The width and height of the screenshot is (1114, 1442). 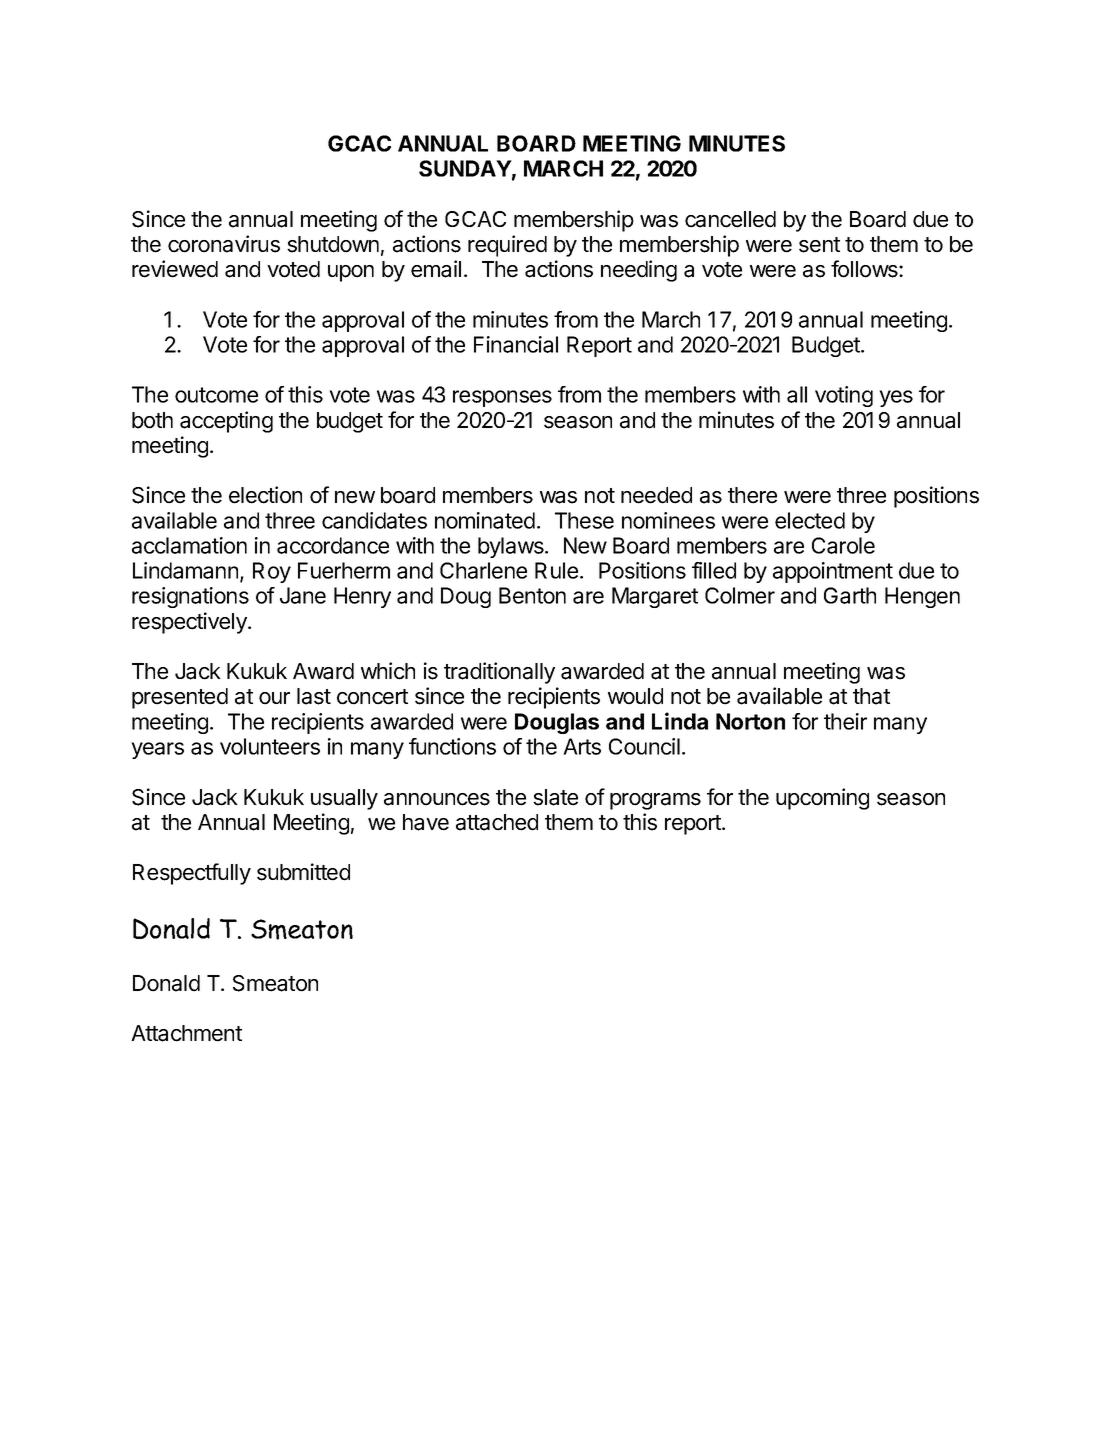 I want to click on submitted, so click(x=303, y=872).
